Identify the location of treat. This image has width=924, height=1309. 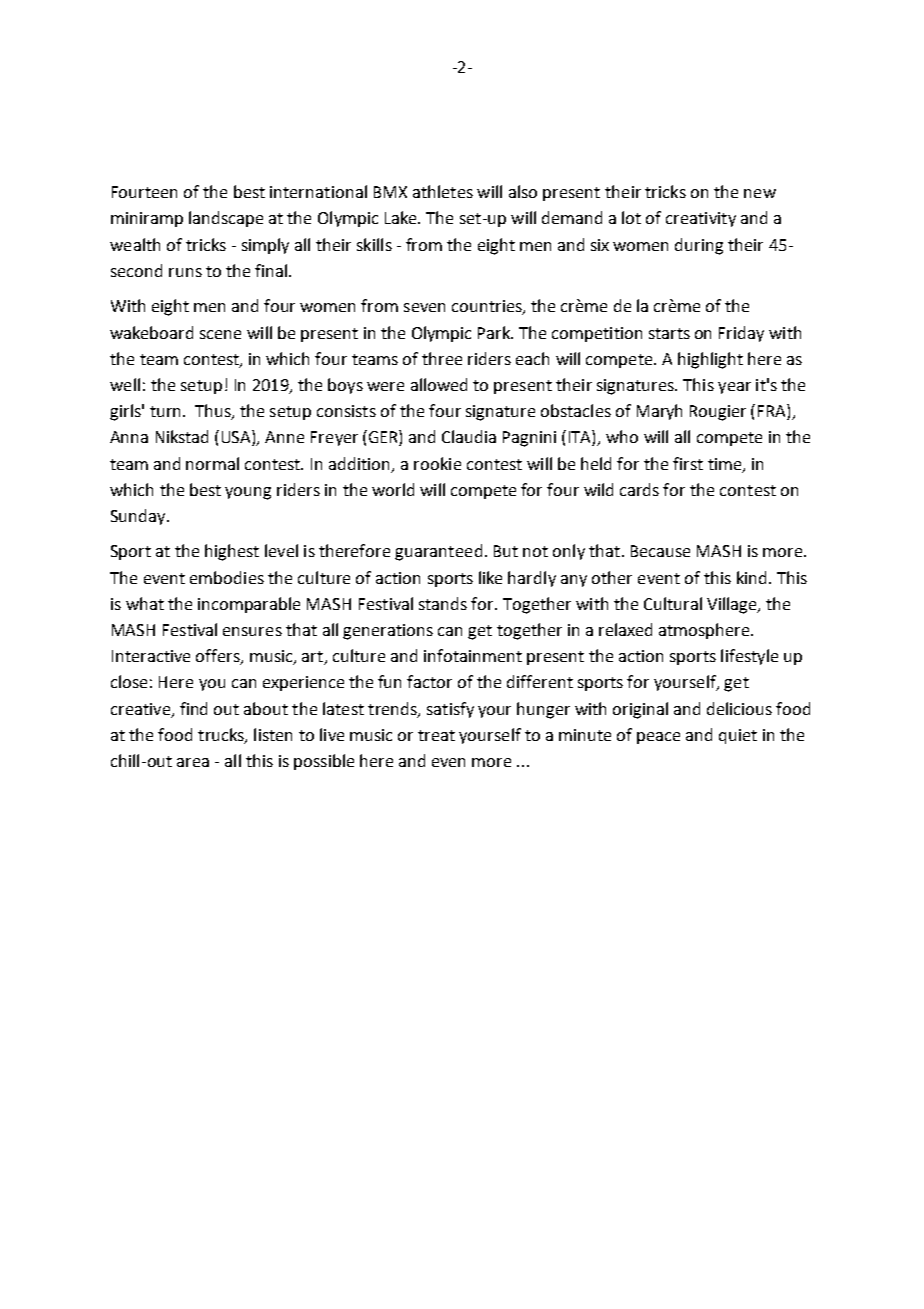
(436, 735).
